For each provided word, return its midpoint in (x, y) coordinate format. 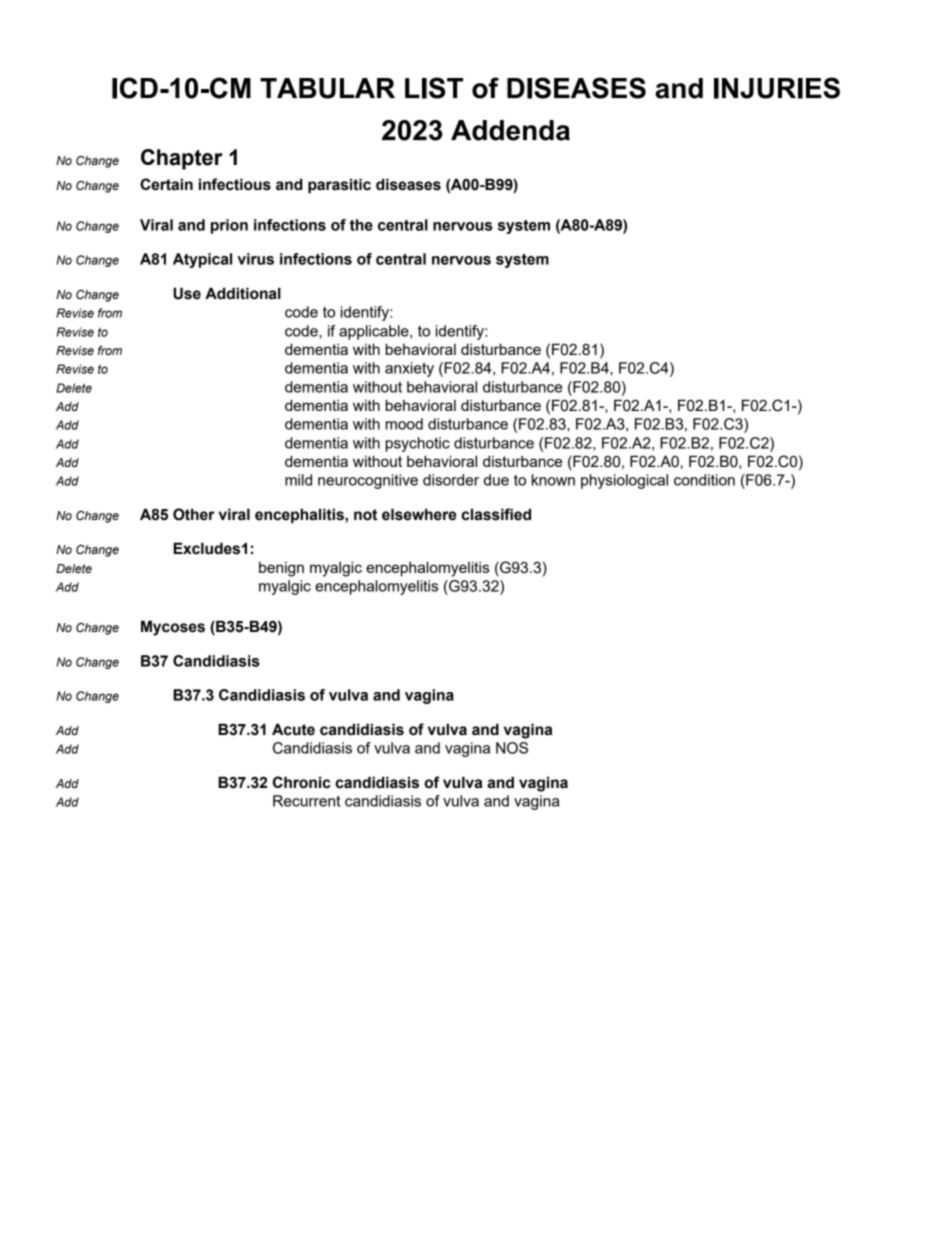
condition (704, 480)
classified (496, 514)
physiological (624, 481)
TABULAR (327, 88)
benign (281, 569)
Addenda (510, 130)
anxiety (409, 369)
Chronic (302, 782)
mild (298, 480)
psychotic (418, 444)
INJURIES (777, 88)
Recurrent (307, 801)
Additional (243, 293)
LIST (434, 88)
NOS (512, 748)
